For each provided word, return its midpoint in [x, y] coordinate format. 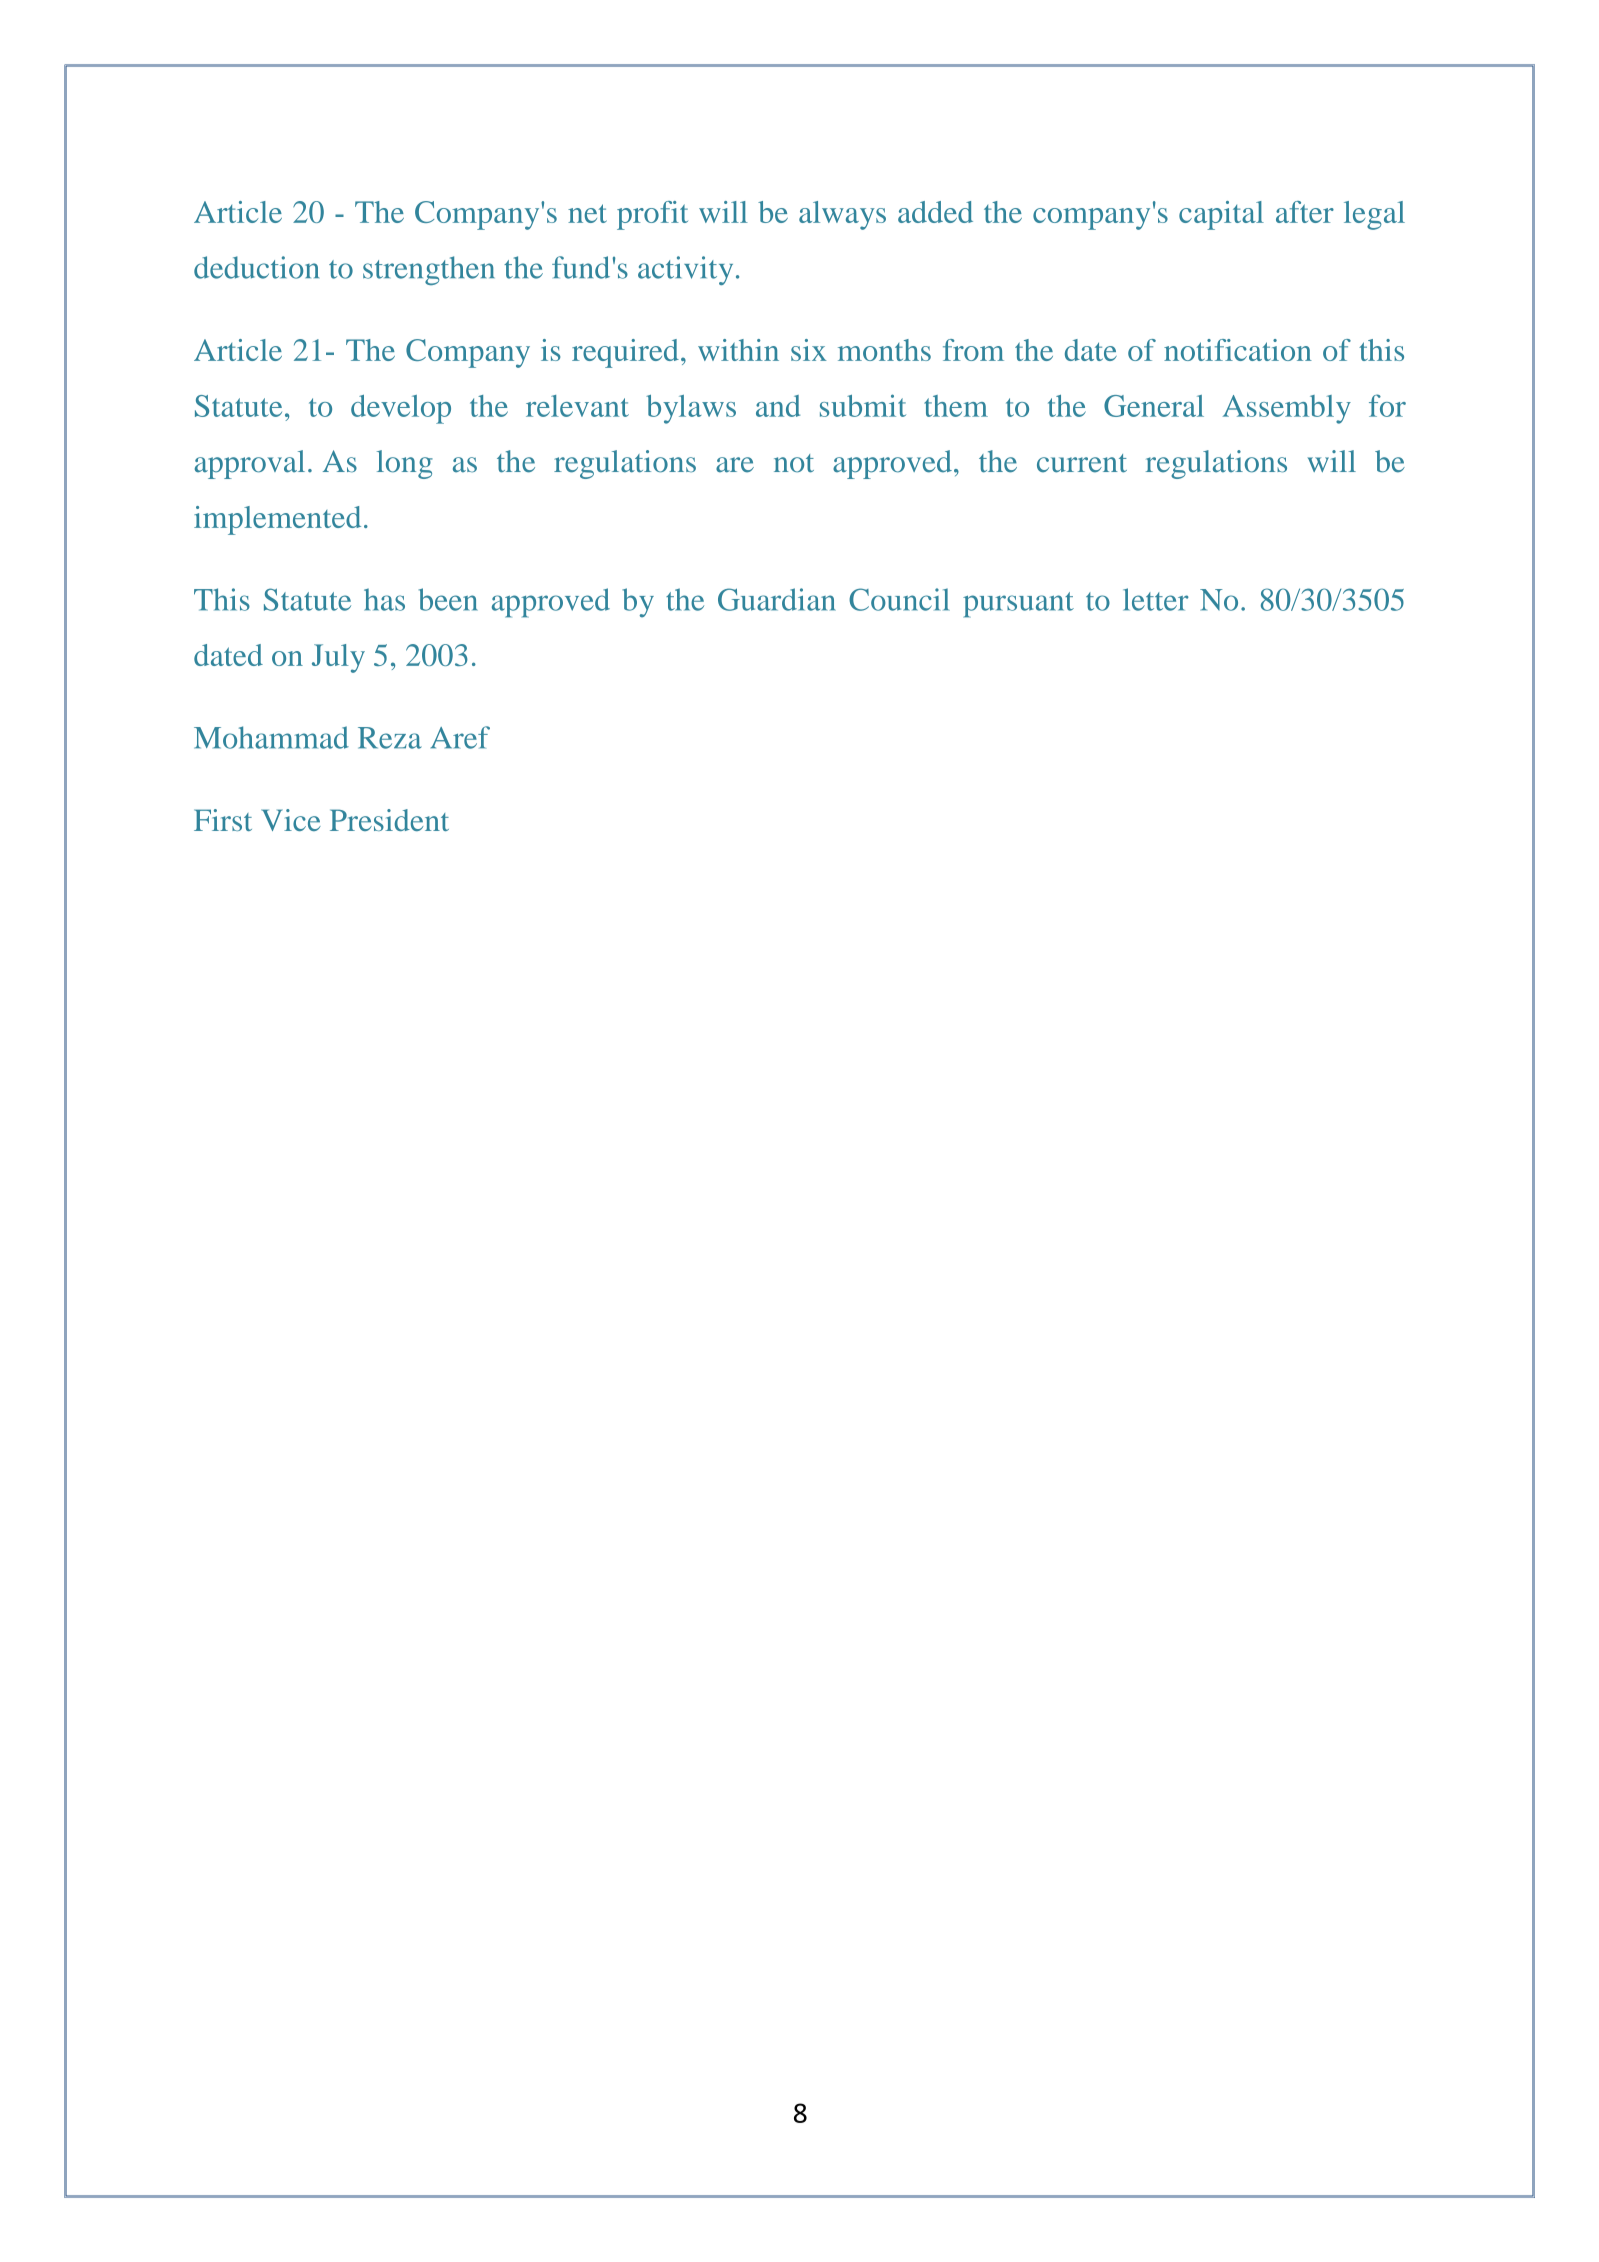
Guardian [777, 599]
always [842, 215]
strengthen [429, 270]
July [338, 658]
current [1082, 463]
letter [1156, 599]
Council [899, 599]
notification [1238, 350]
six [809, 350]
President [389, 820]
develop [401, 409]
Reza [390, 738]
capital [1221, 215]
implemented [277, 520]
